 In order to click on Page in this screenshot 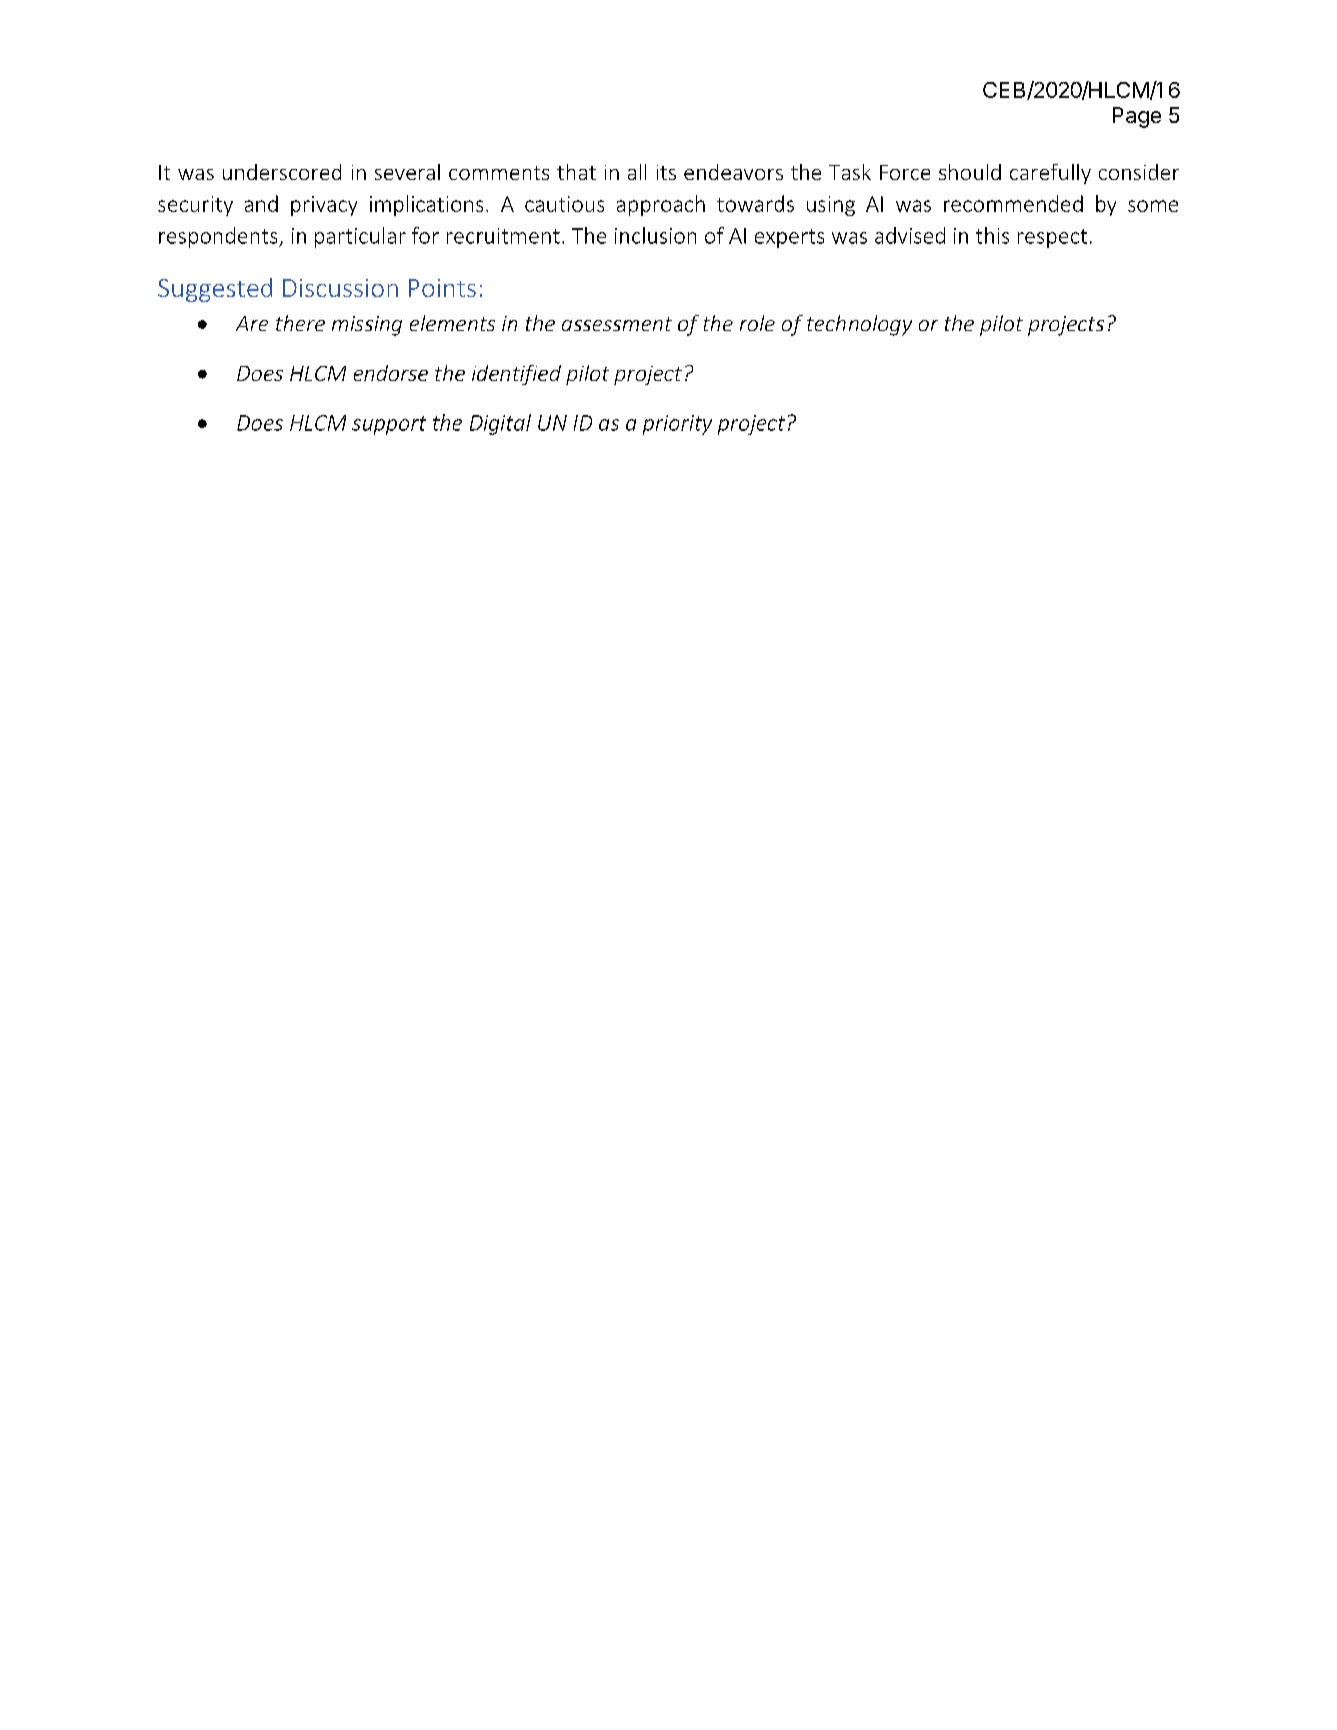, I will do `click(1137, 117)`.
